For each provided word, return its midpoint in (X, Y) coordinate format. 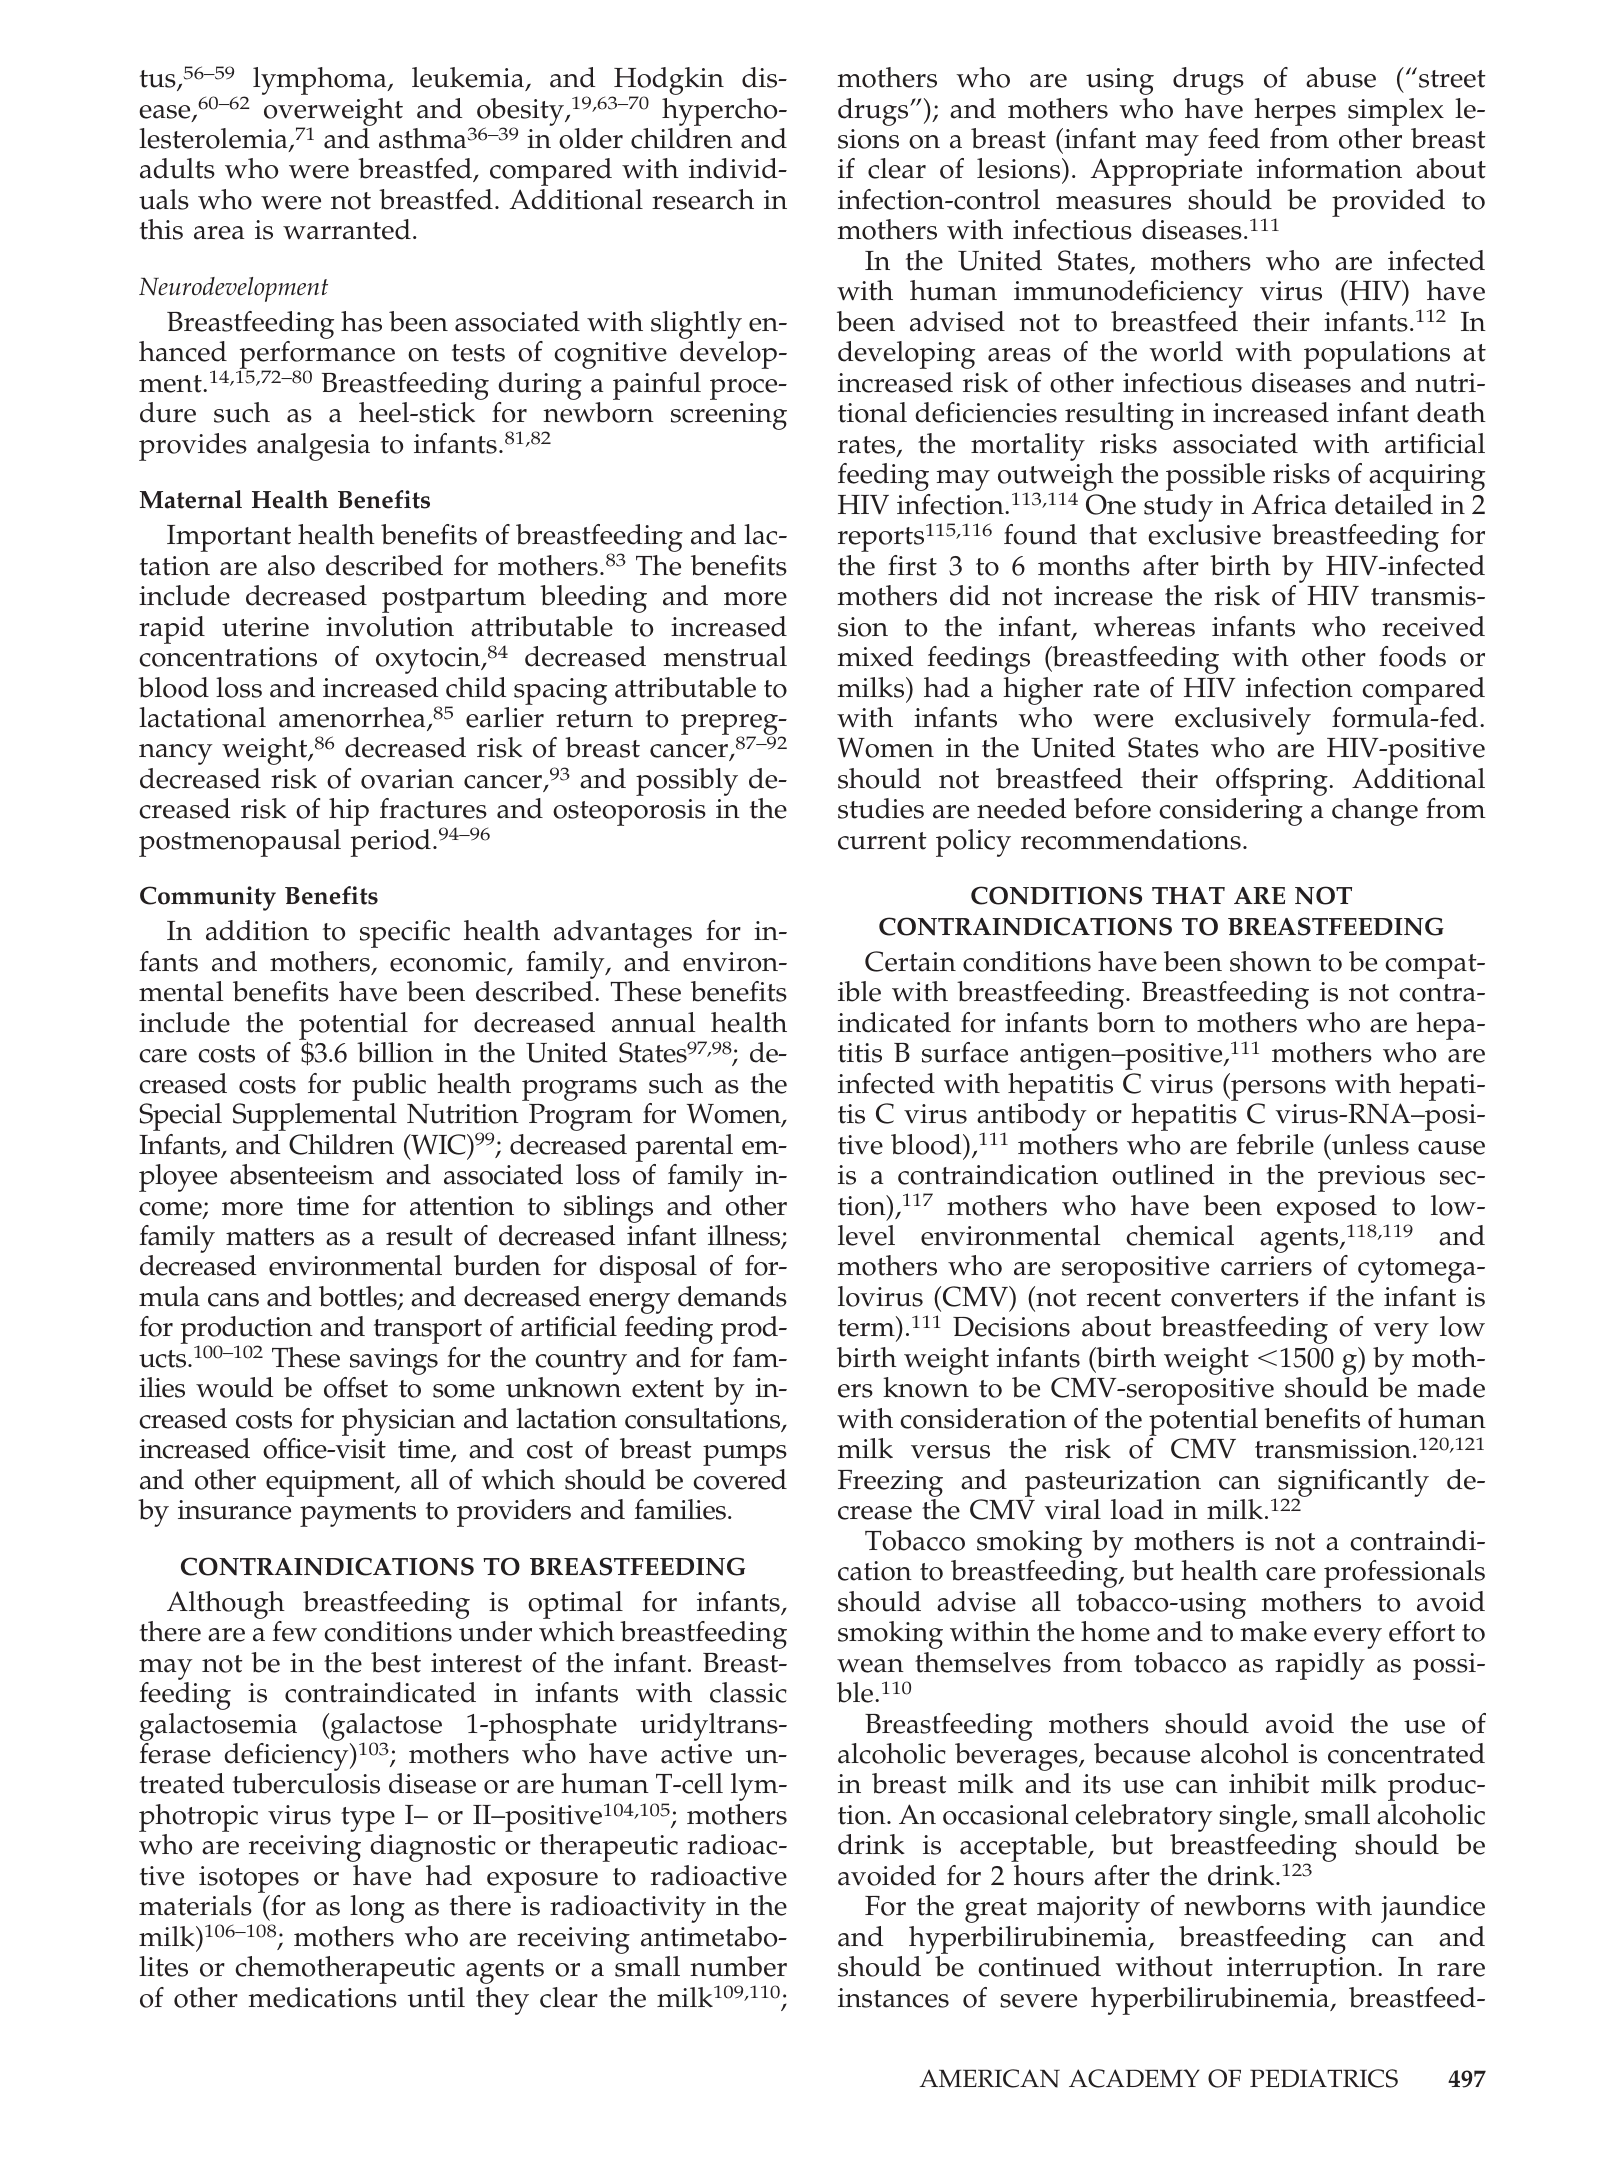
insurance (234, 1510)
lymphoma (321, 81)
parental (684, 1148)
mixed (875, 656)
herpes (1295, 112)
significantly (1353, 1484)
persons (1277, 1090)
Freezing (890, 1485)
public (389, 1087)
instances (893, 1998)
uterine (265, 627)
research (703, 199)
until (436, 1997)
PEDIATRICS (1324, 2078)
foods (1412, 656)
